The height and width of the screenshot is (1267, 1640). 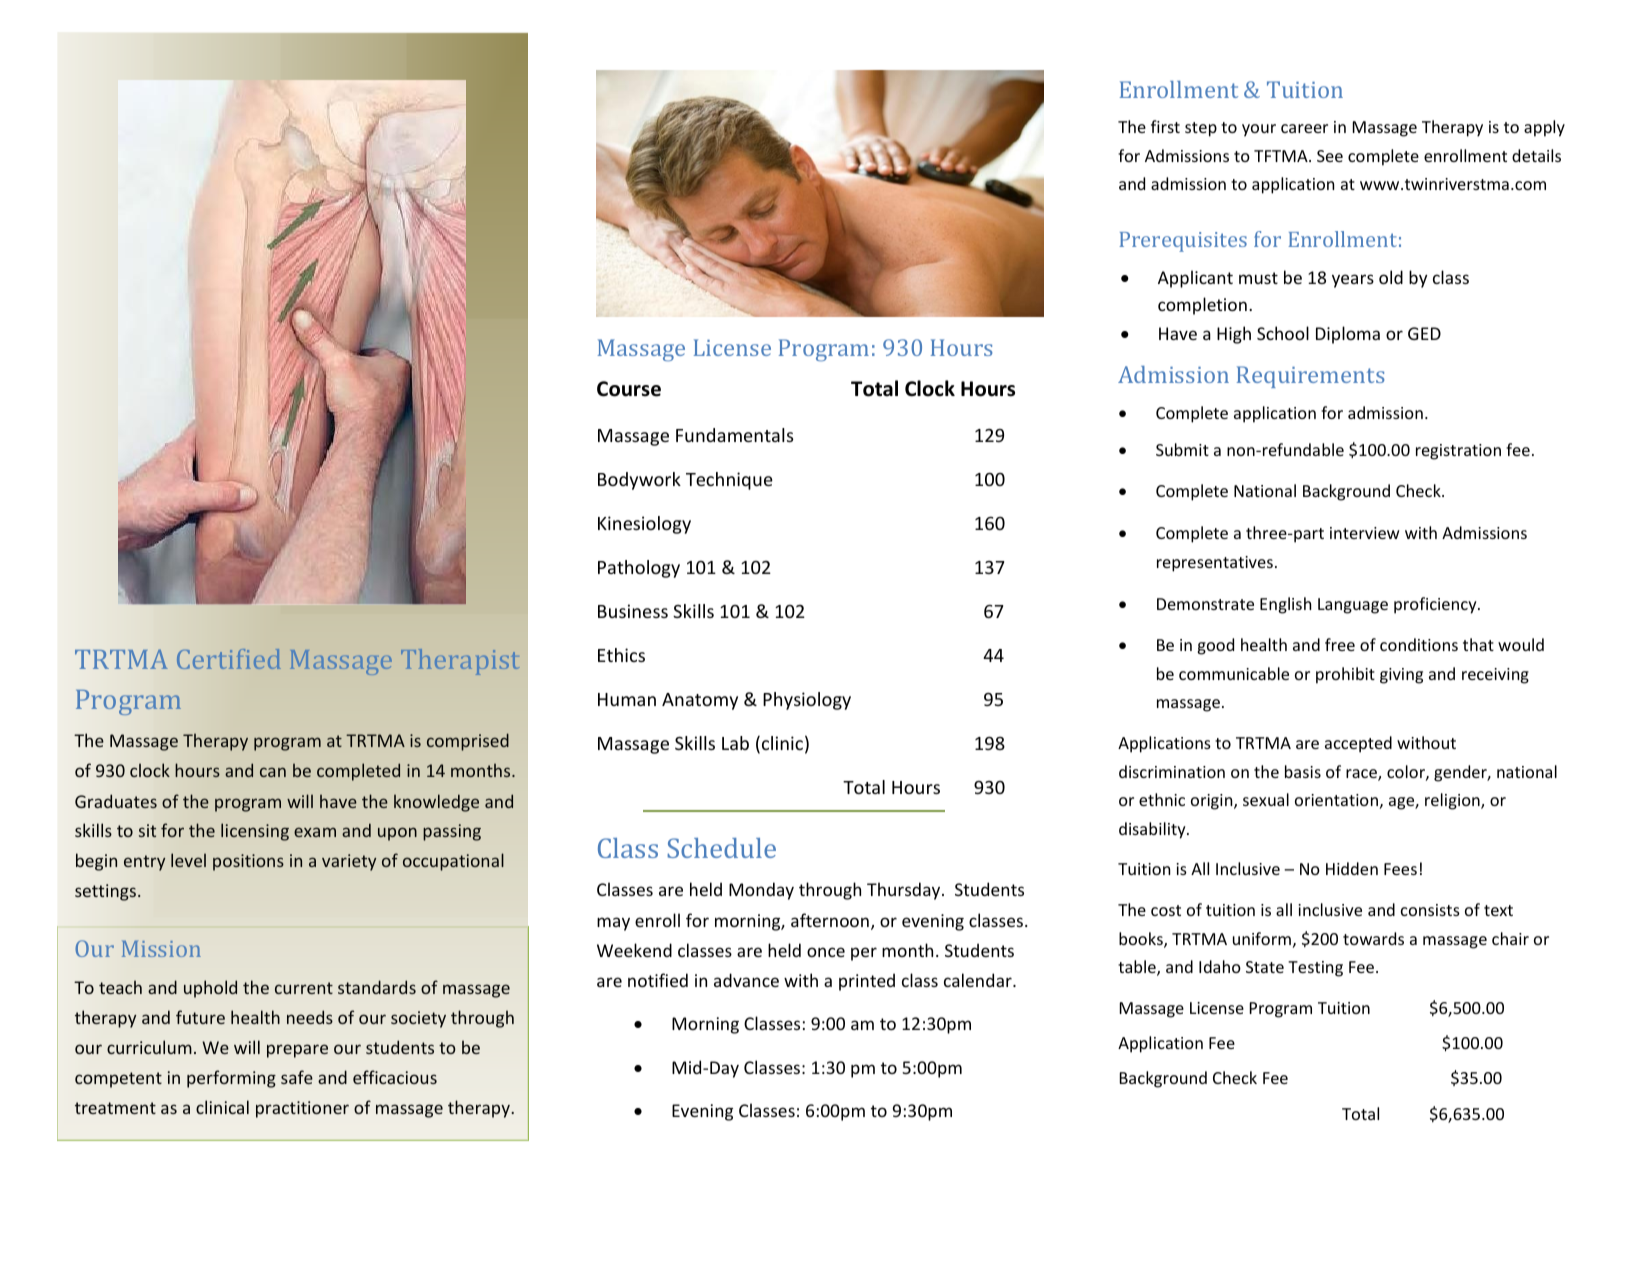 I want to click on safe, so click(x=297, y=1077).
